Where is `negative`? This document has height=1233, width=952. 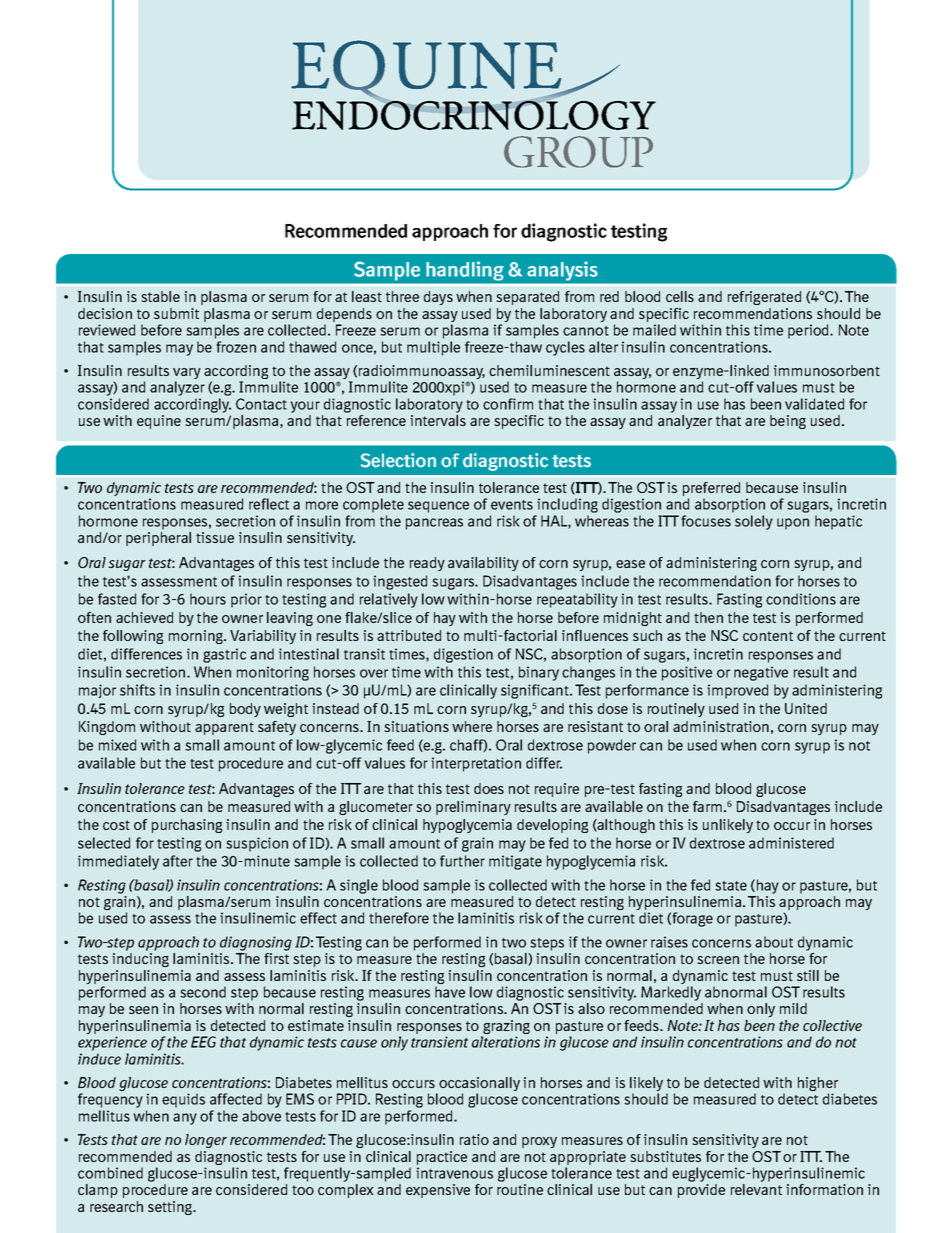 negative is located at coordinates (761, 673).
